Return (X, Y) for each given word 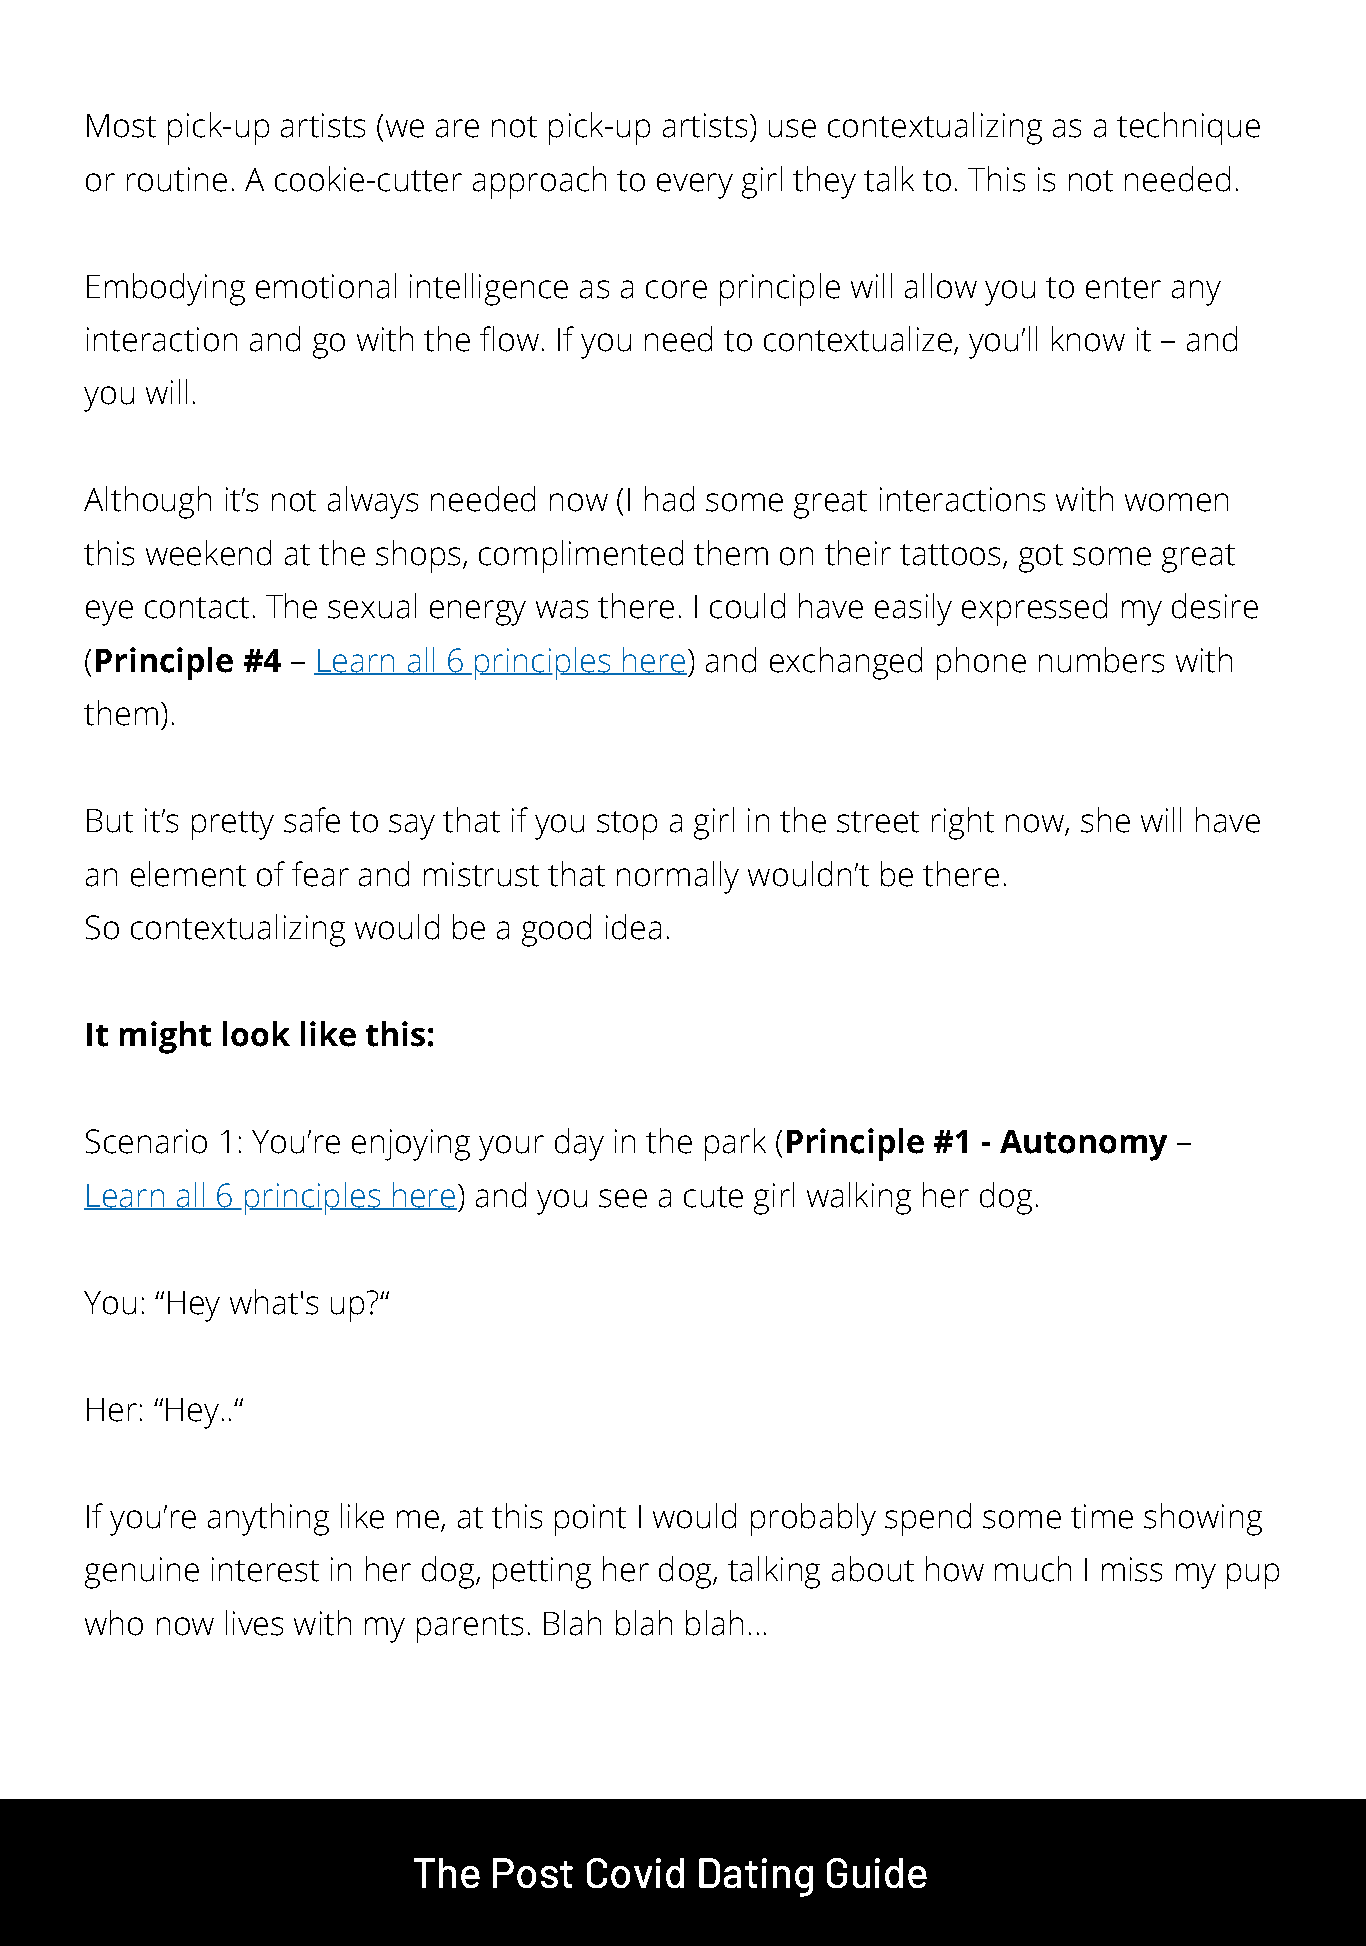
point (590, 1520)
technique (1188, 128)
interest (265, 1569)
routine (177, 179)
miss (1132, 1569)
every (695, 186)
